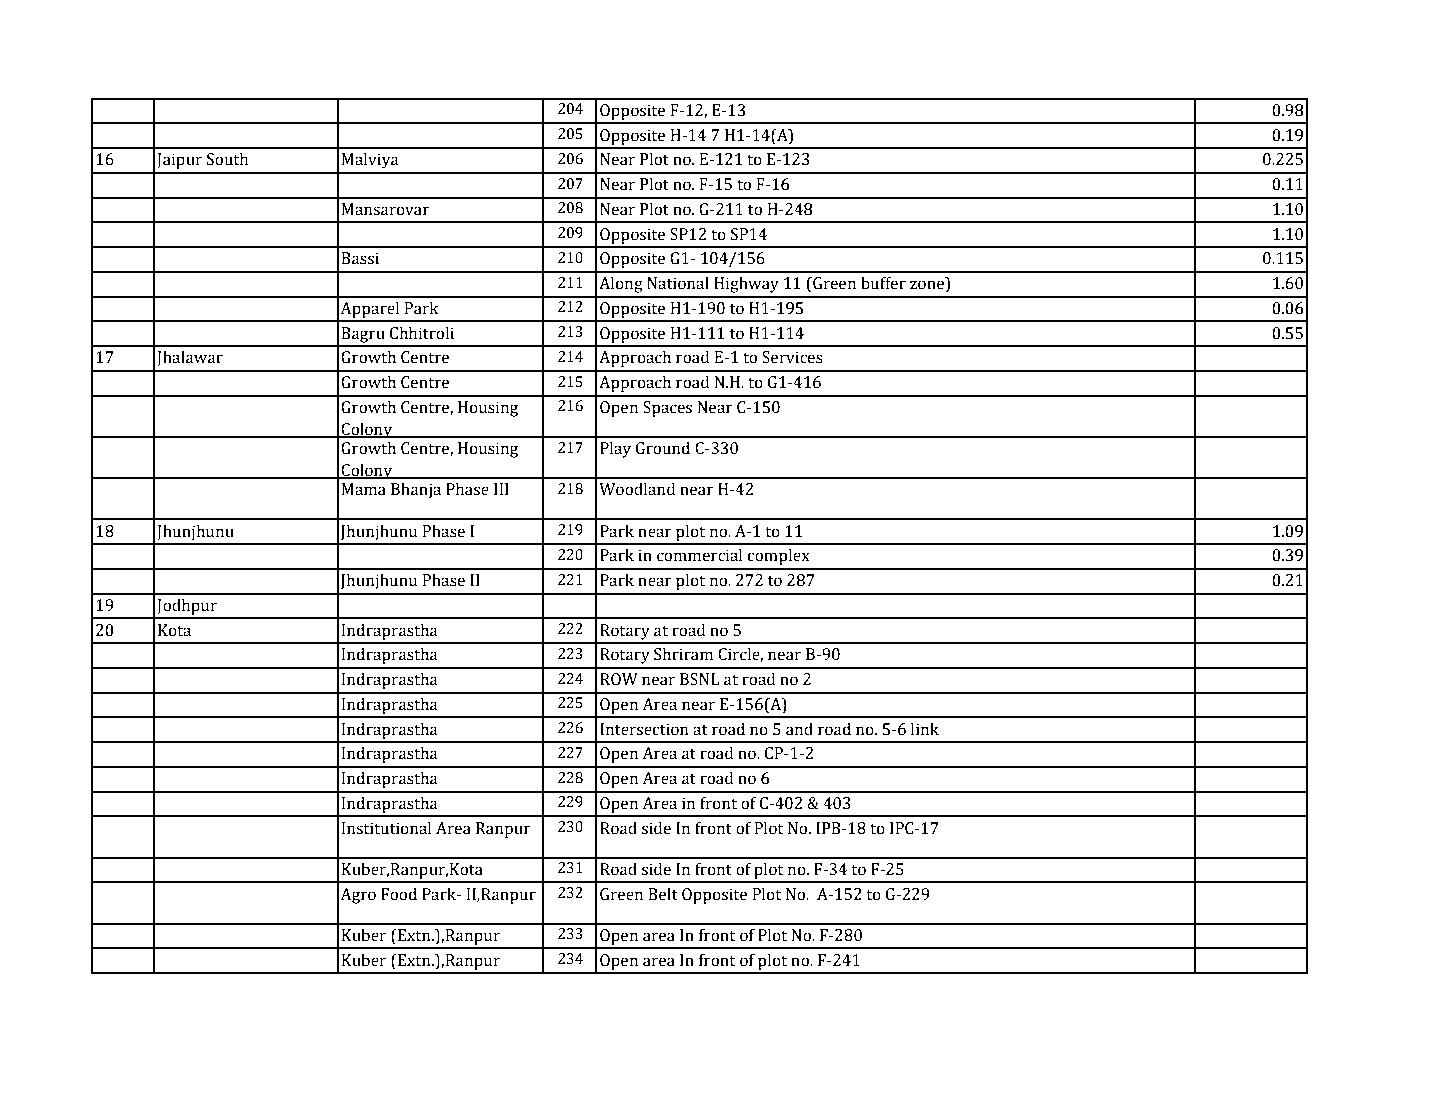  I want to click on buffer, so click(883, 283).
